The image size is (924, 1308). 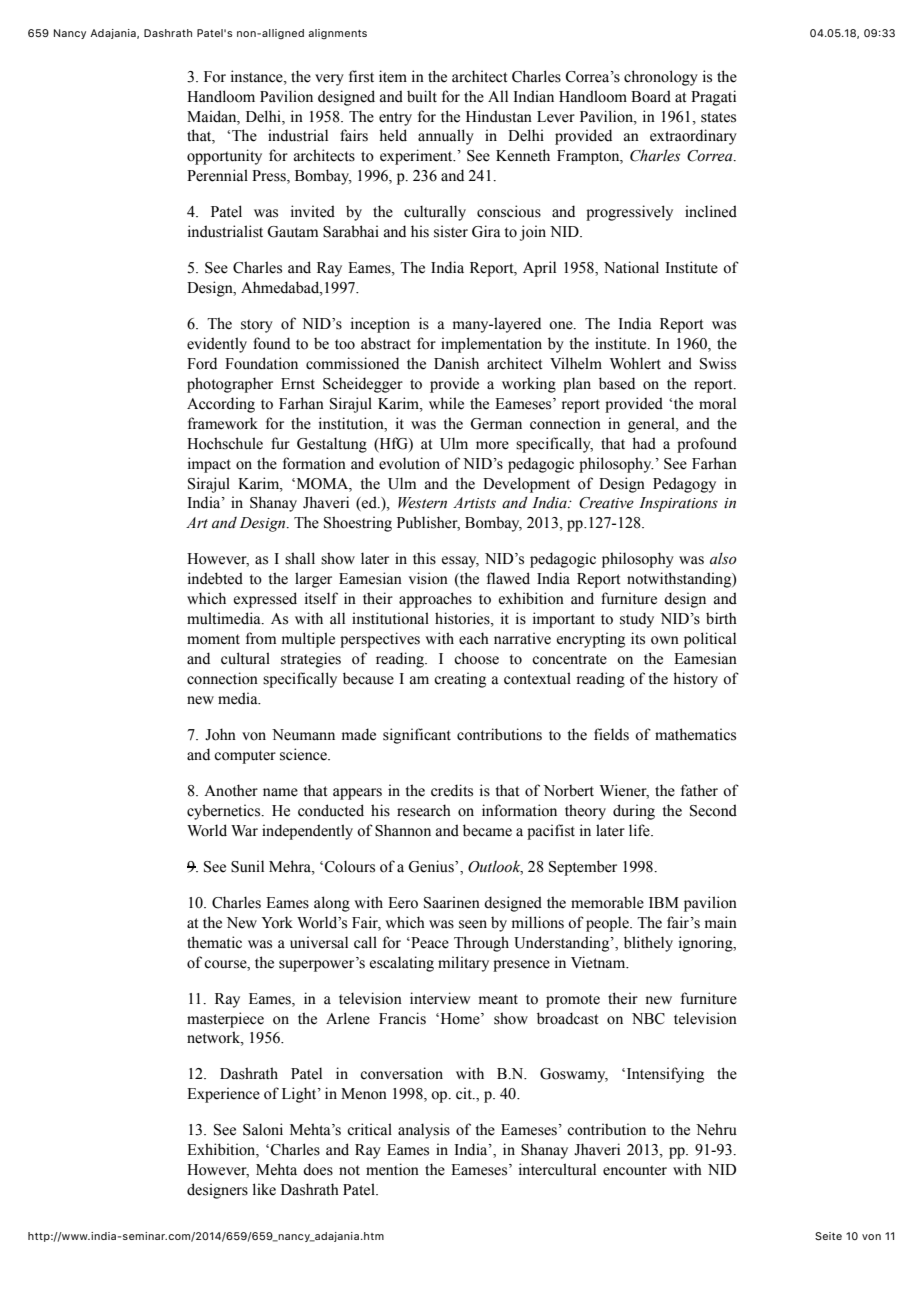 What do you see at coordinates (261, 638) in the screenshot?
I see `from` at bounding box center [261, 638].
